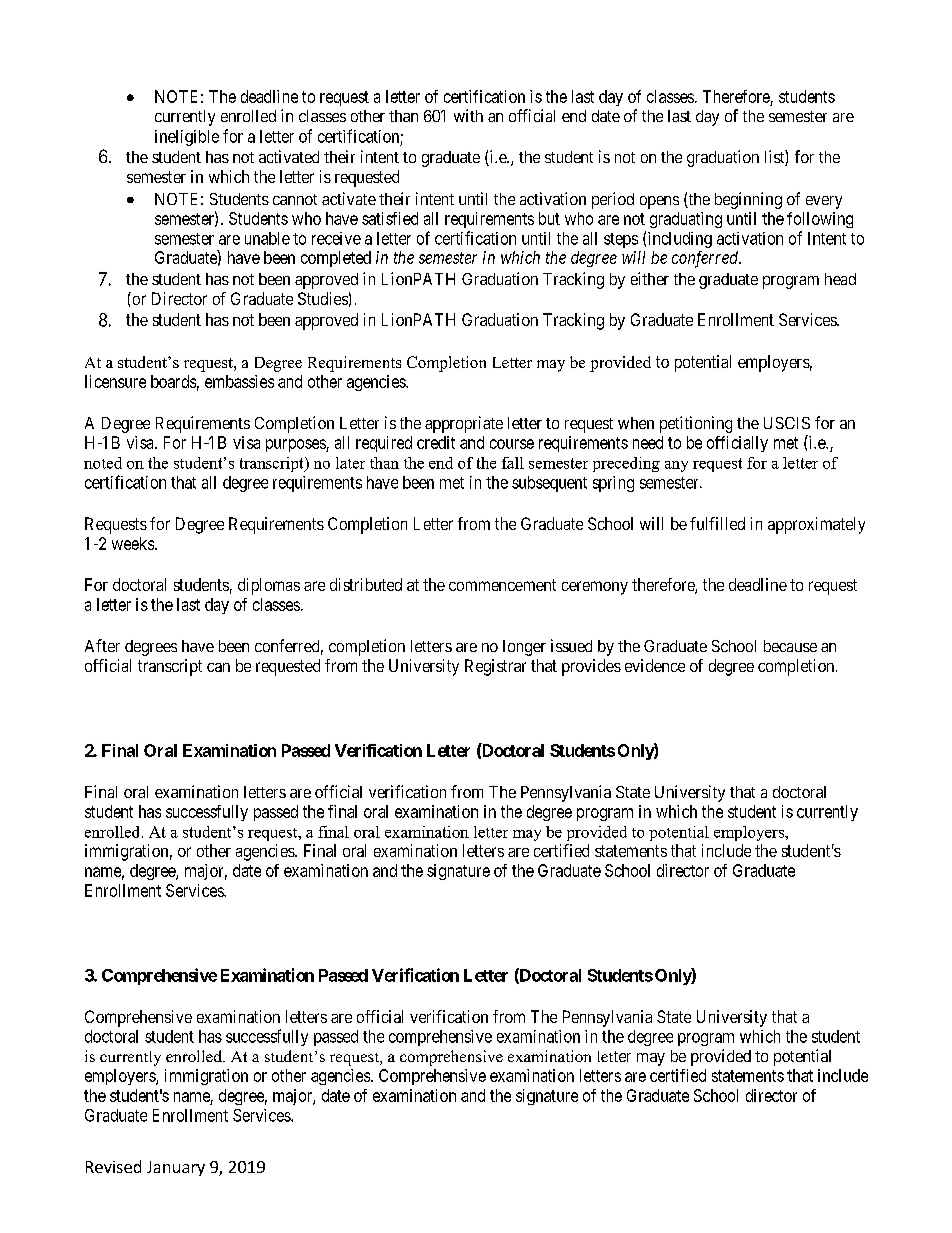 The width and height of the image is (952, 1233). I want to click on After, so click(102, 645).
